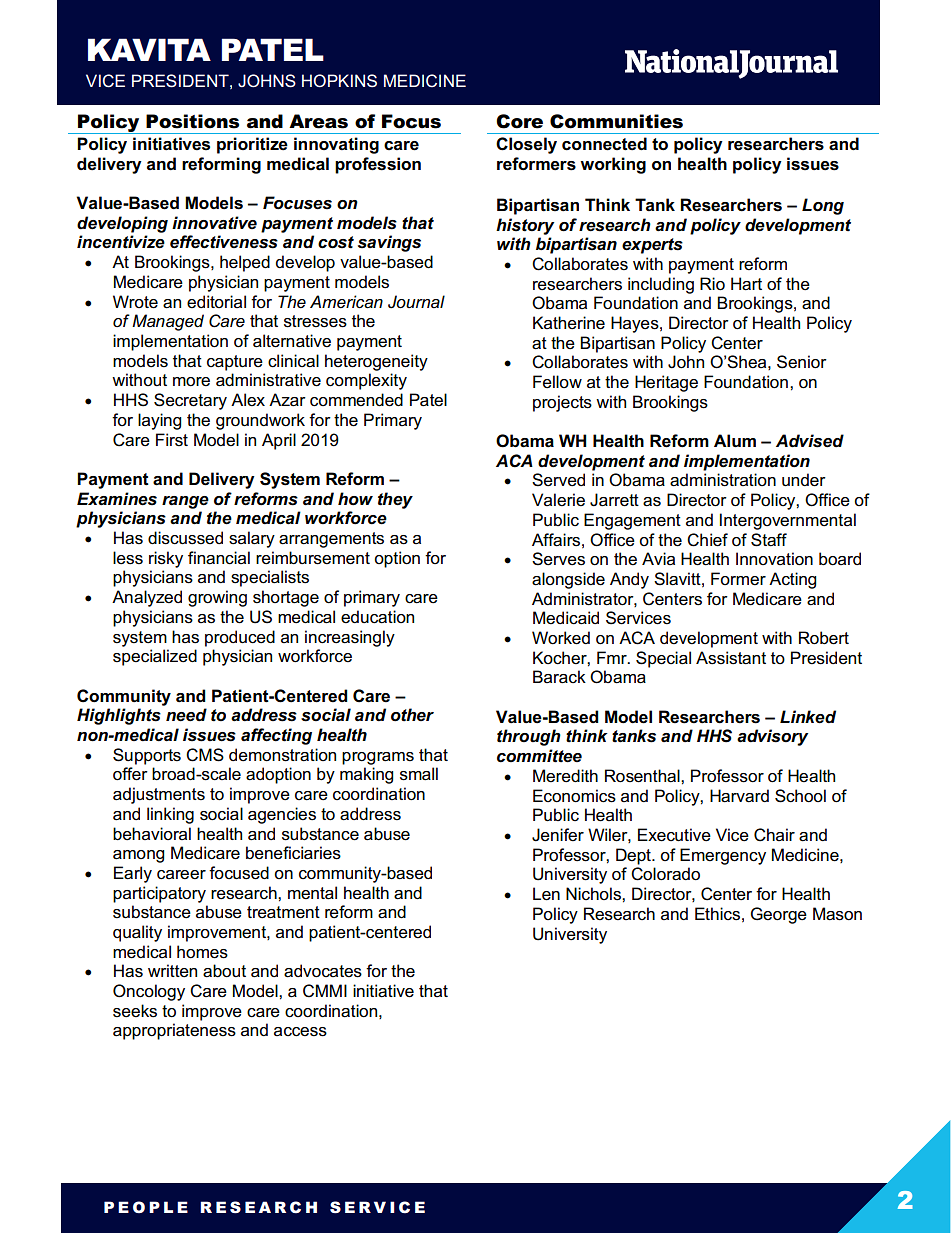 The image size is (952, 1233). Describe the element at coordinates (616, 121) in the screenshot. I see `Communities` at that location.
